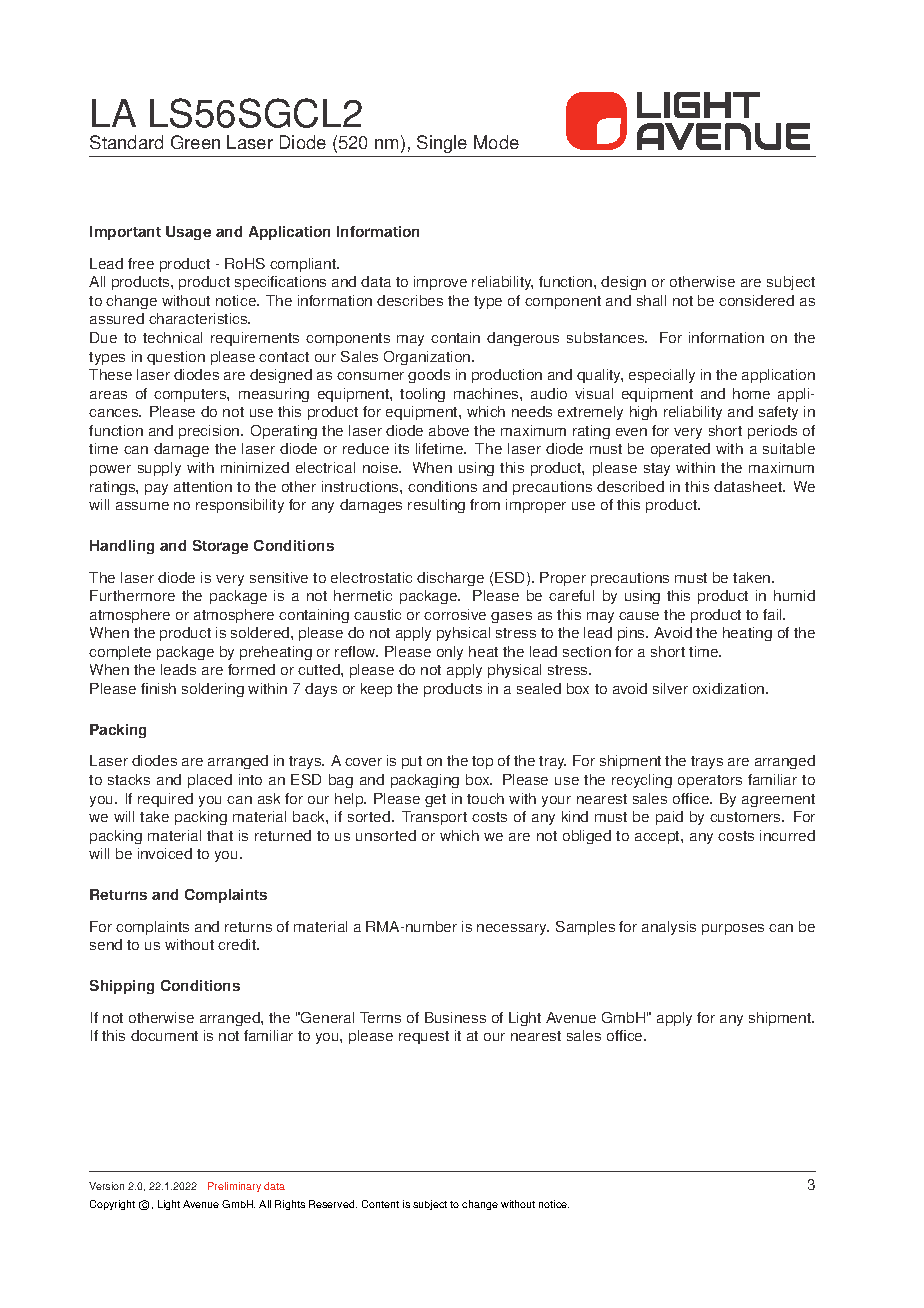 This screenshot has width=924, height=1308. Describe the element at coordinates (513, 929) in the screenshot. I see `necessary` at that location.
